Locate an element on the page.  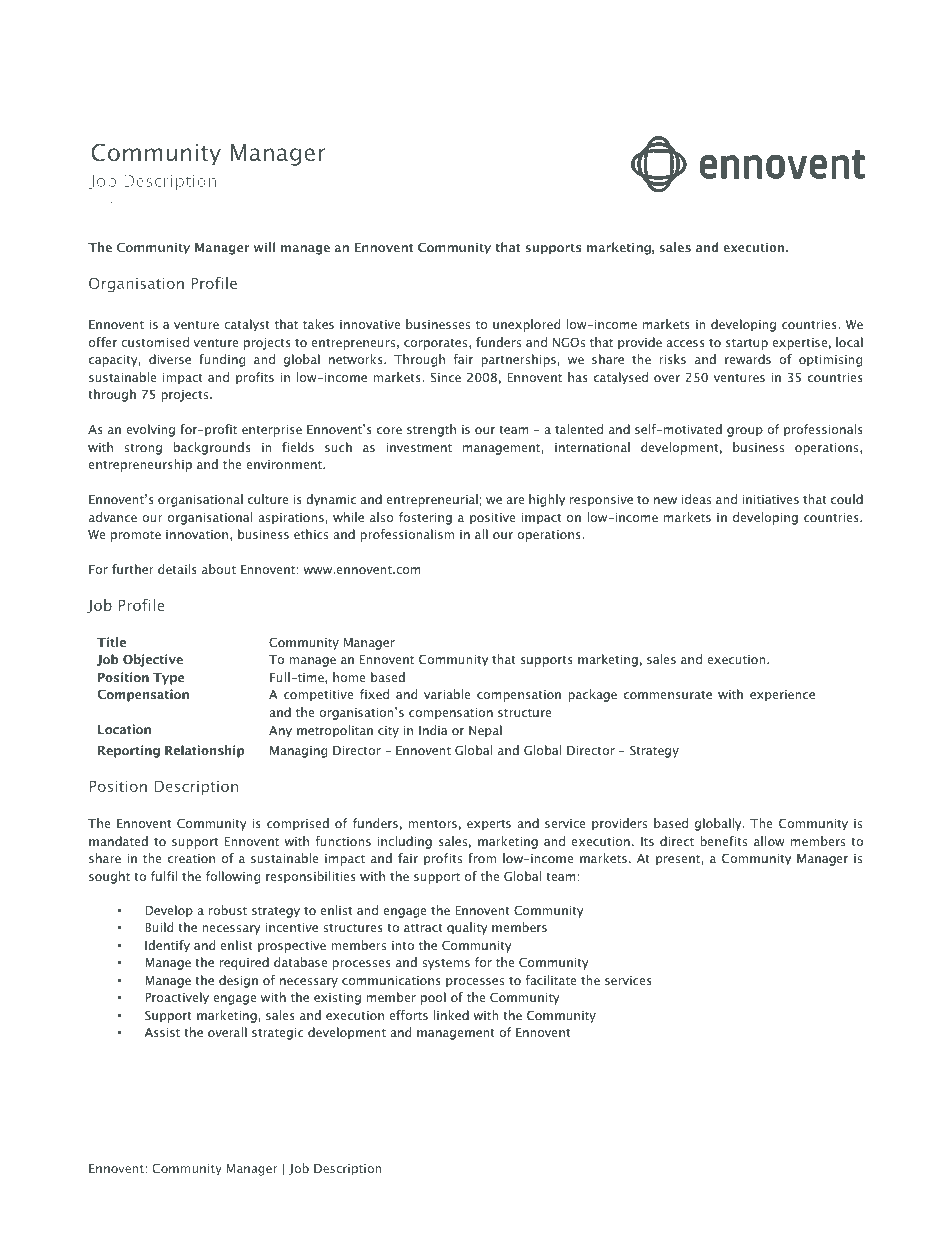
experience is located at coordinates (782, 696).
